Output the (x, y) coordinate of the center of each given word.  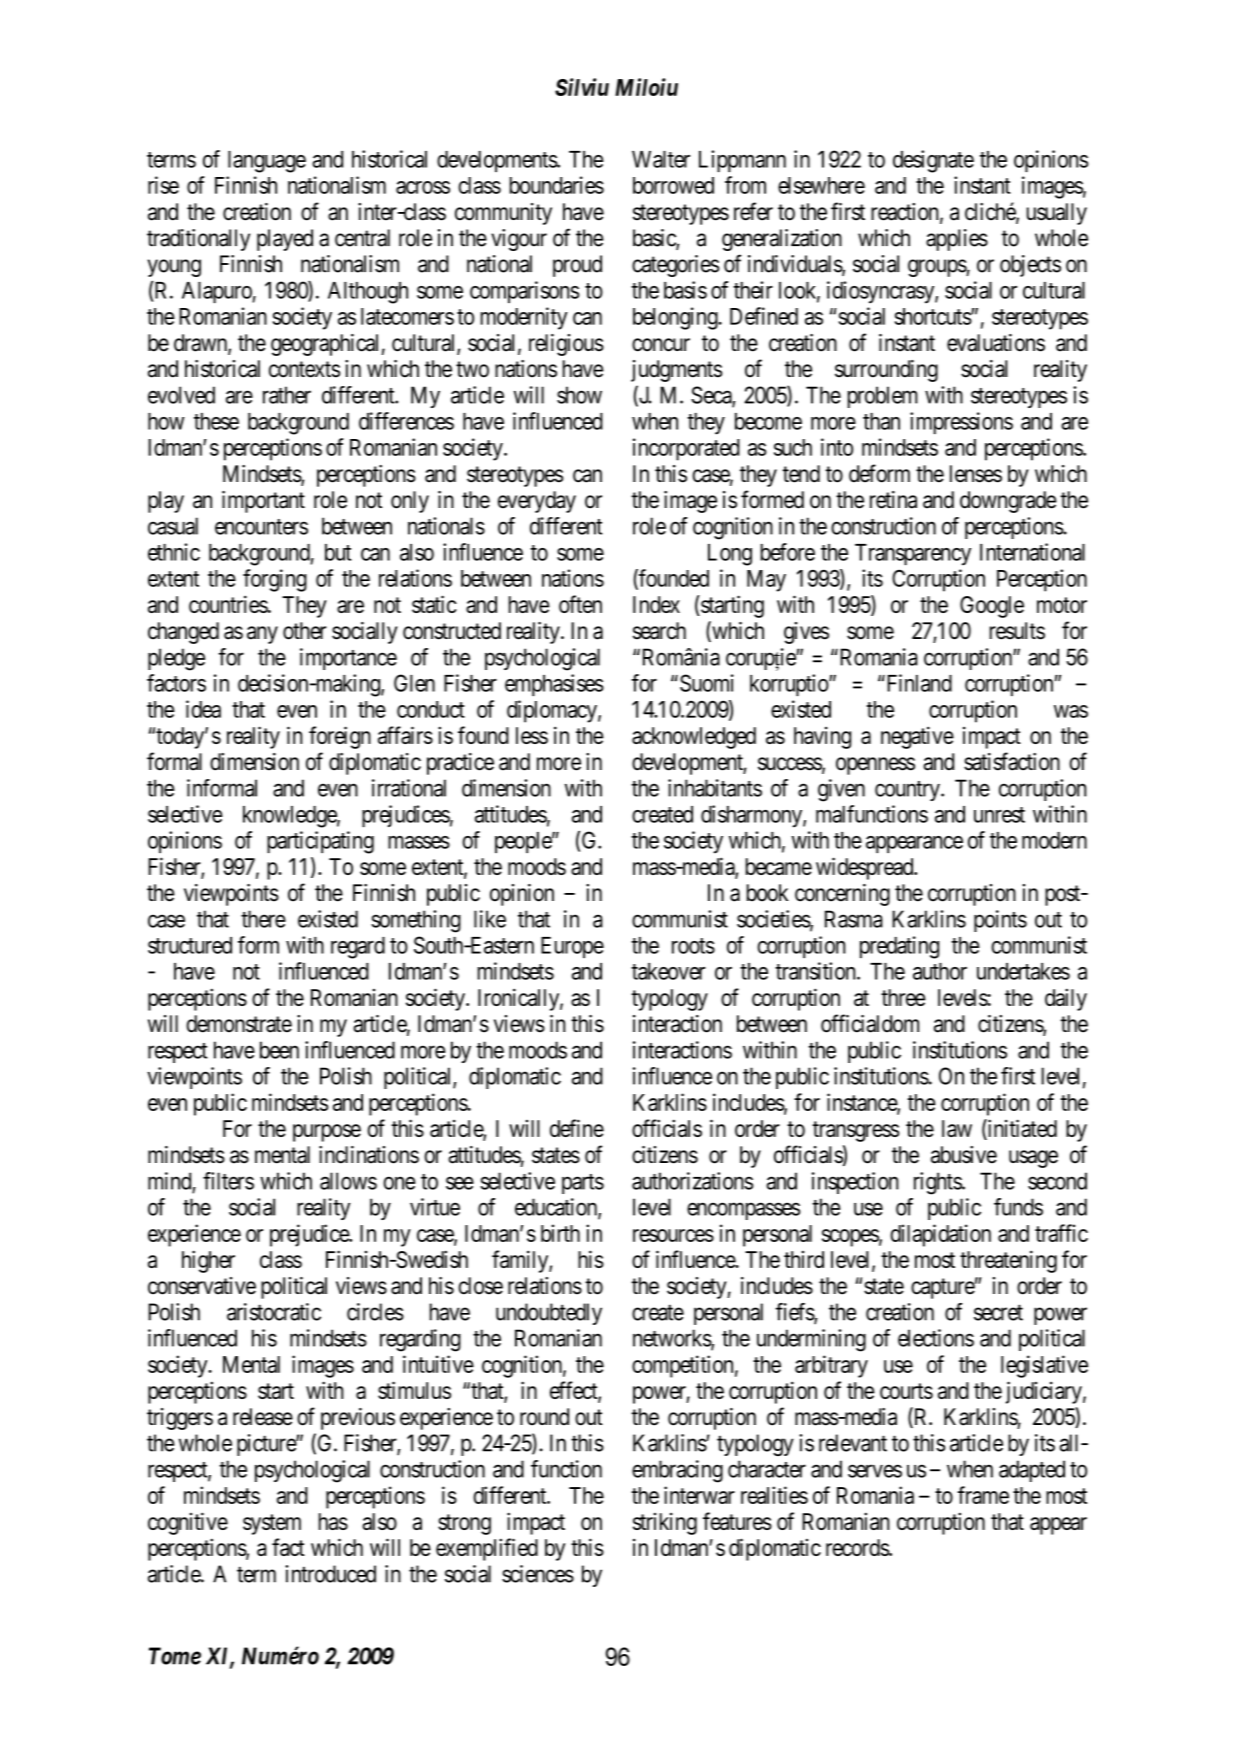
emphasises (554, 685)
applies (957, 240)
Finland (918, 683)
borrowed (673, 185)
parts (583, 1184)
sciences (538, 1574)
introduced (330, 1574)
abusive (964, 1155)
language (267, 162)
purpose (327, 1133)
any (262, 635)
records (858, 1547)
